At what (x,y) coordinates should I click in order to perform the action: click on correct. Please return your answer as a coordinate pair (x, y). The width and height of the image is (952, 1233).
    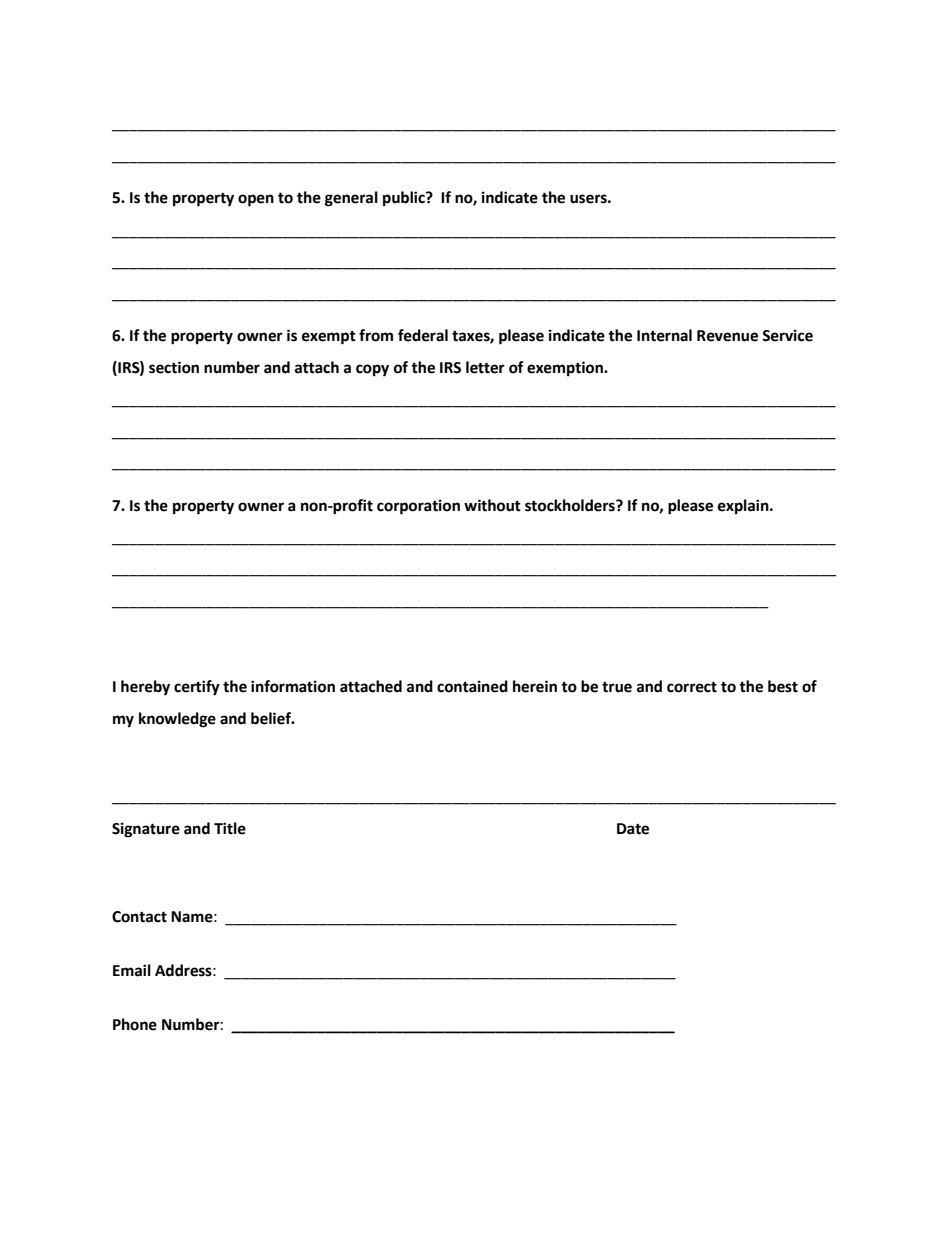
    Looking at the image, I should click on (692, 687).
